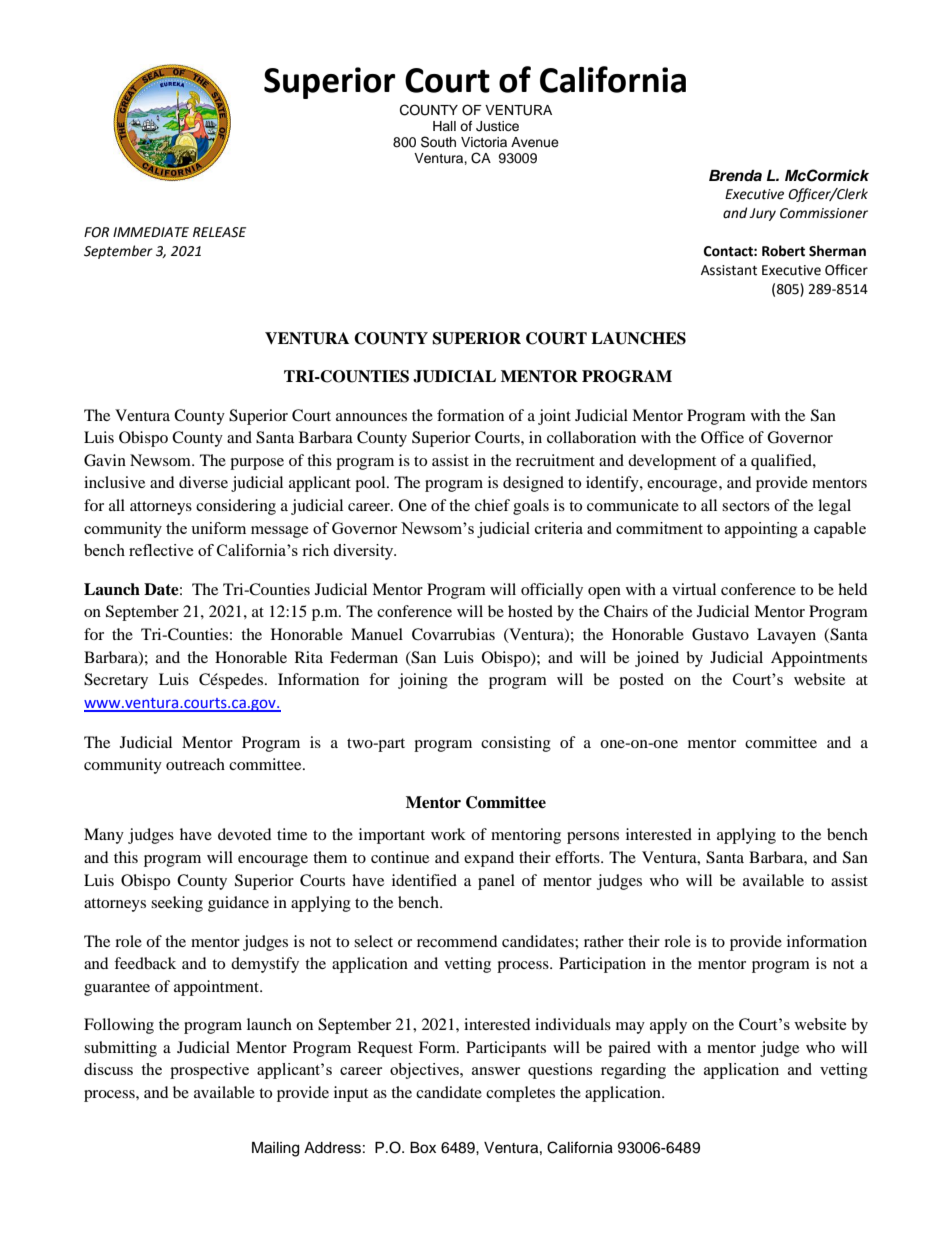 This screenshot has height=1233, width=952. Describe the element at coordinates (633, 1071) in the screenshot. I see `regarding` at that location.
